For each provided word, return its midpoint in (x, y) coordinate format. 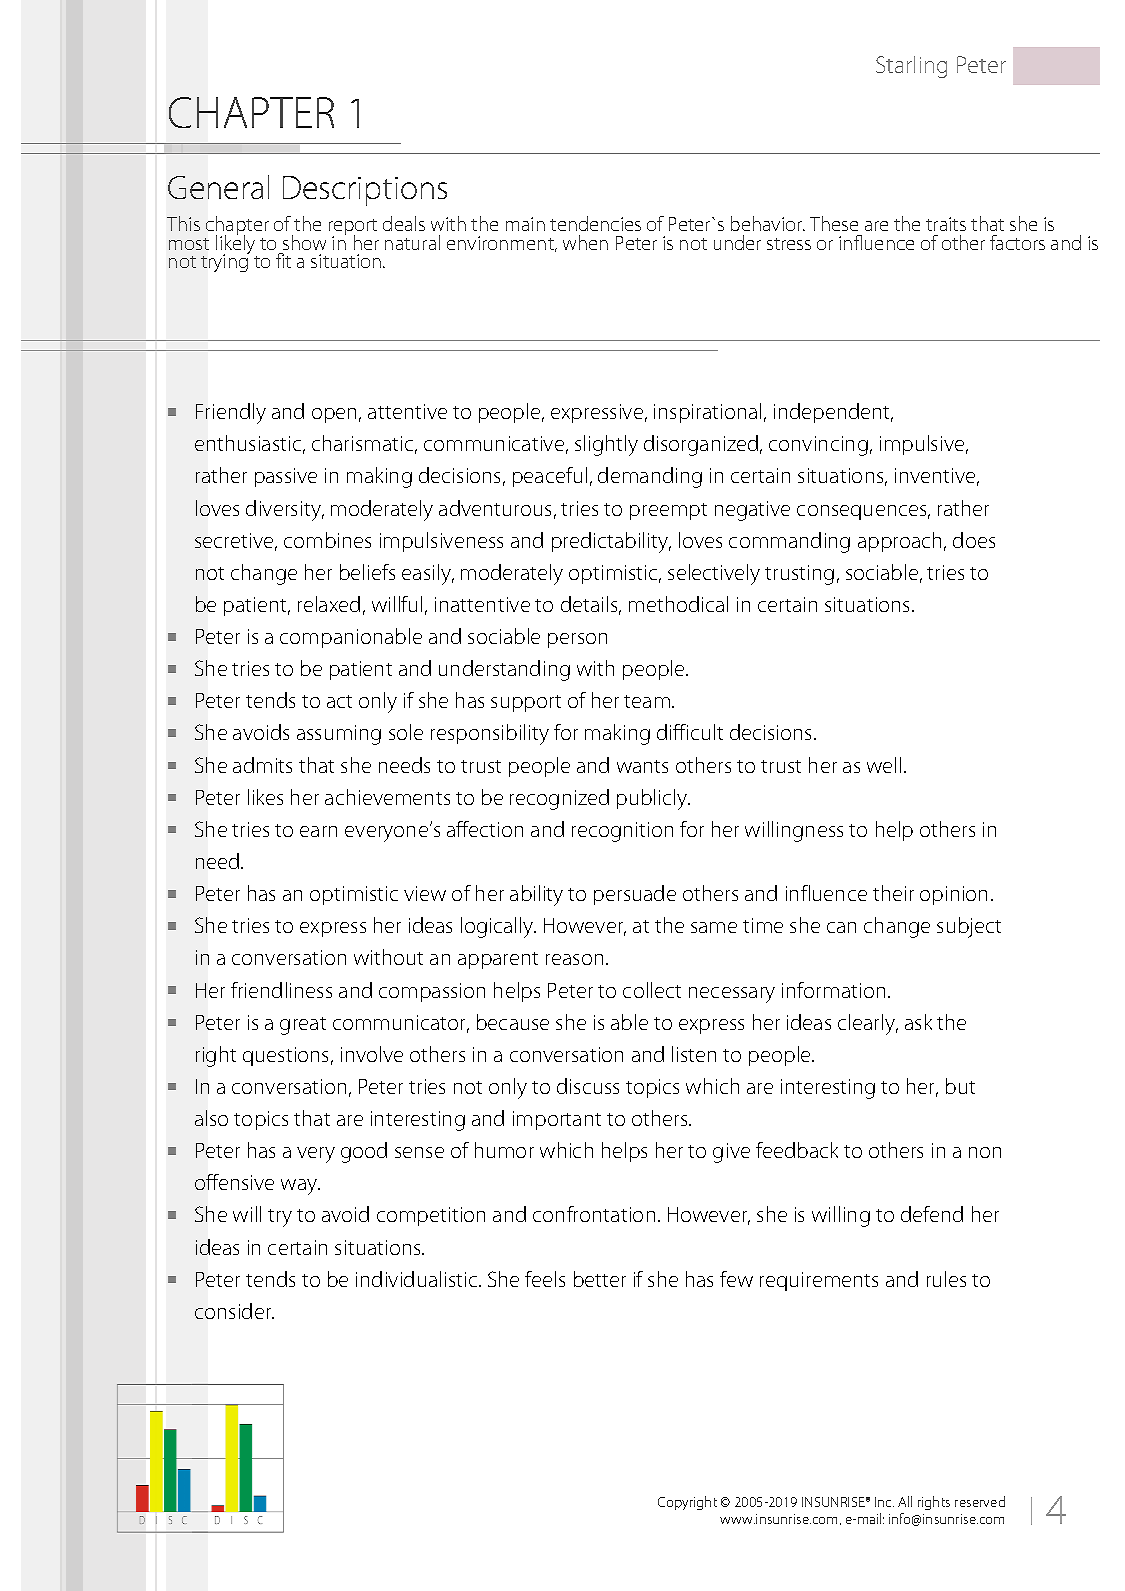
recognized (559, 799)
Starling (911, 67)
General (218, 187)
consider (234, 1311)
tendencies (595, 223)
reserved (980, 1501)
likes (265, 797)
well (884, 765)
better (600, 1279)
